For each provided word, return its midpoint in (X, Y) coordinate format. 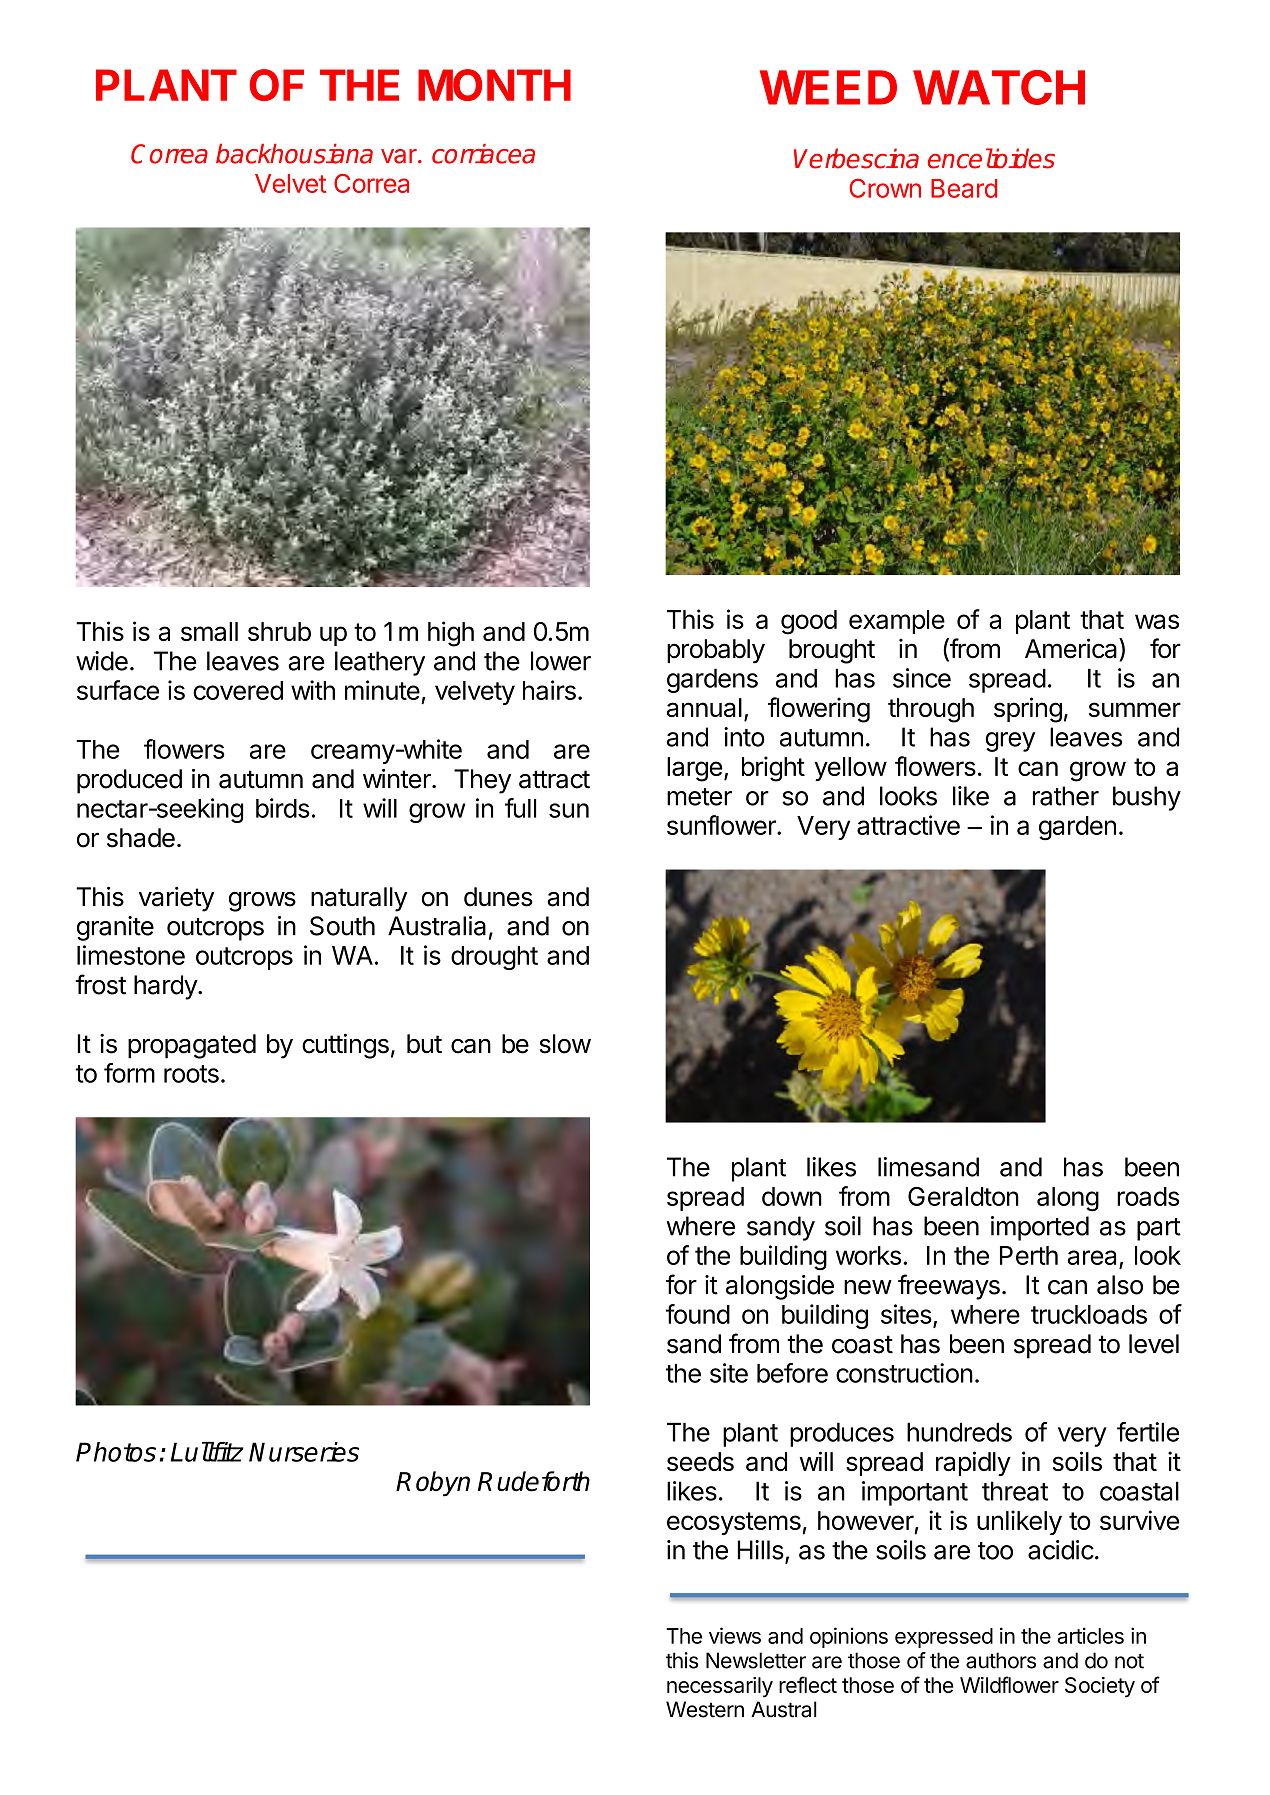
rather (1066, 796)
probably (716, 651)
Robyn (433, 1484)
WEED (828, 87)
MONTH (494, 85)
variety (176, 899)
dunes (498, 897)
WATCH (999, 87)
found (698, 1314)
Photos (116, 1452)
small (209, 631)
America (1072, 648)
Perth (1029, 1255)
